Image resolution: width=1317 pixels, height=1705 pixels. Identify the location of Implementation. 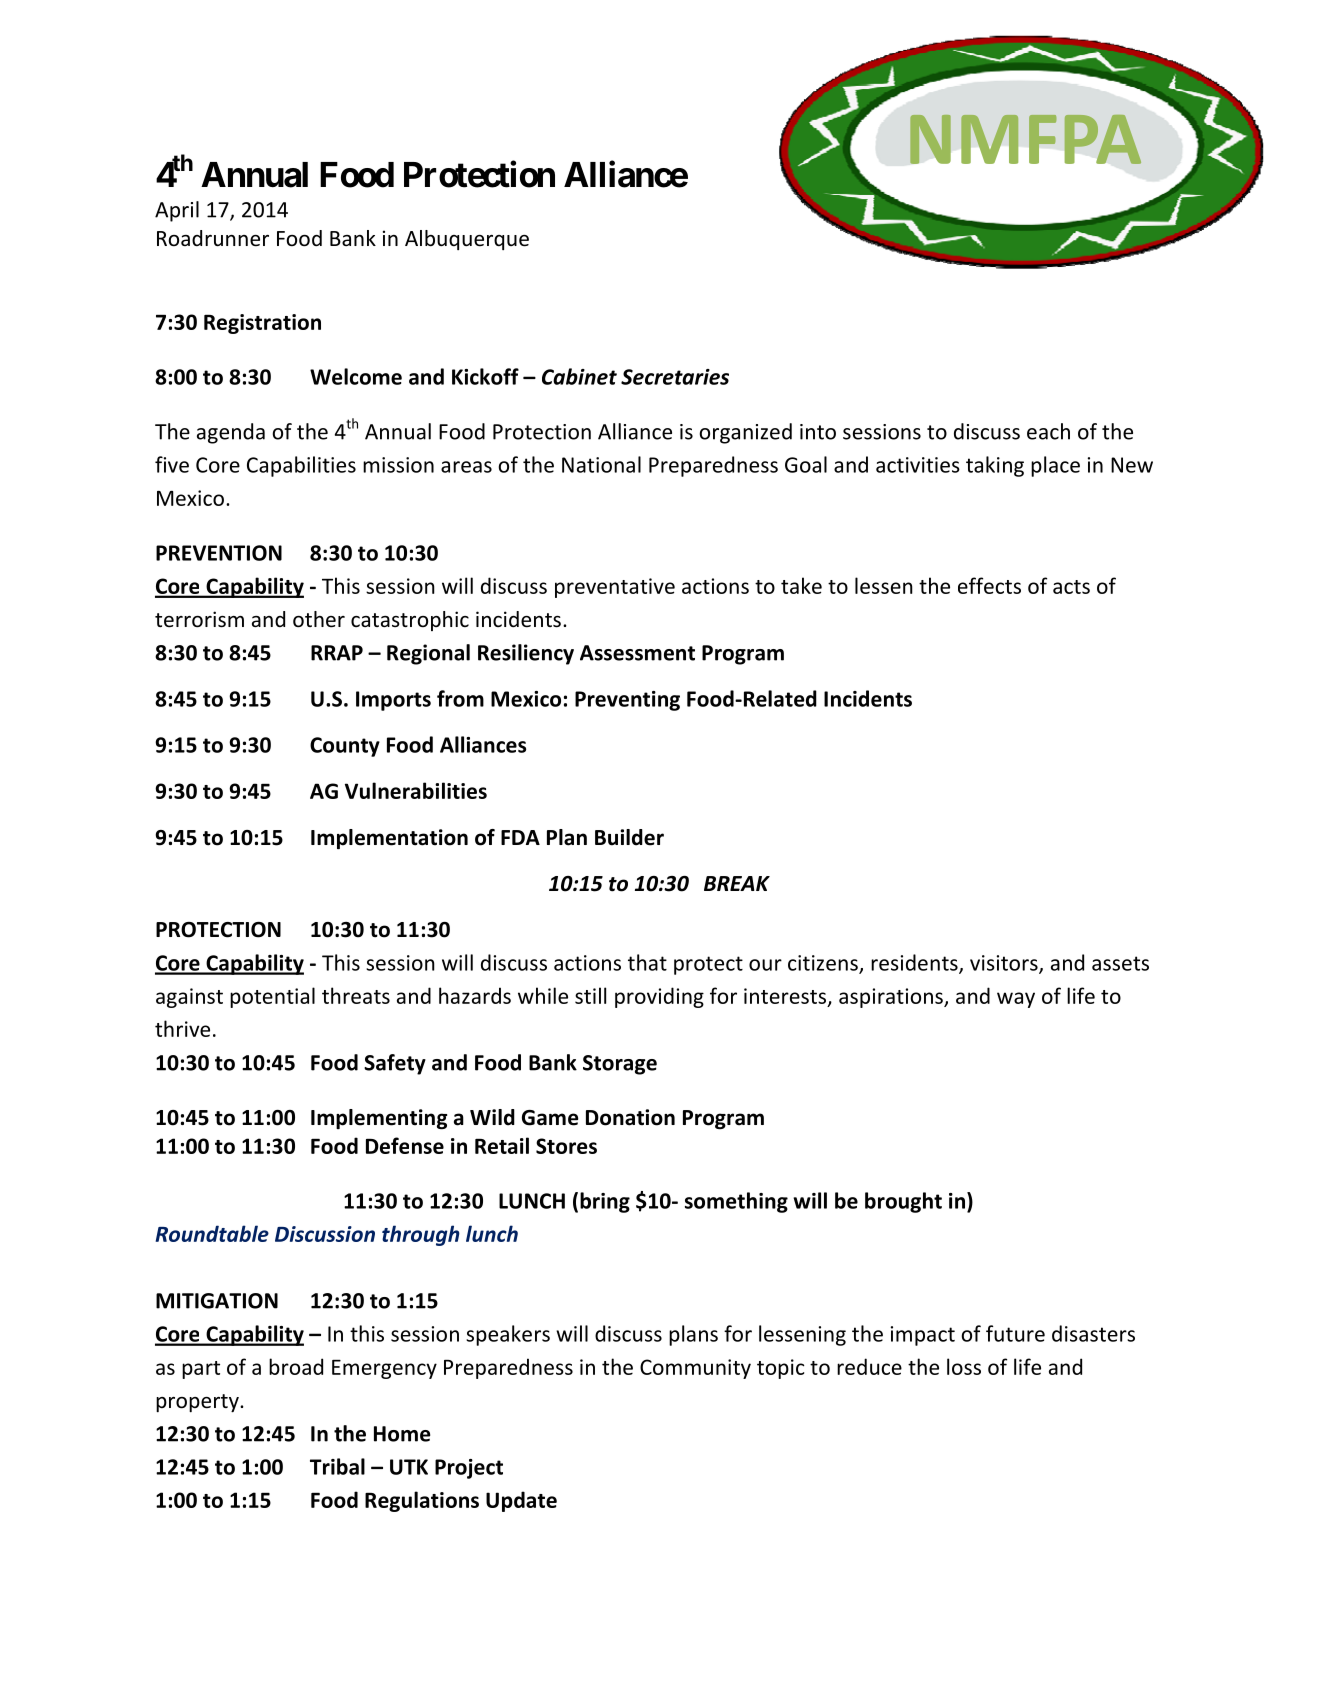
(389, 839).
